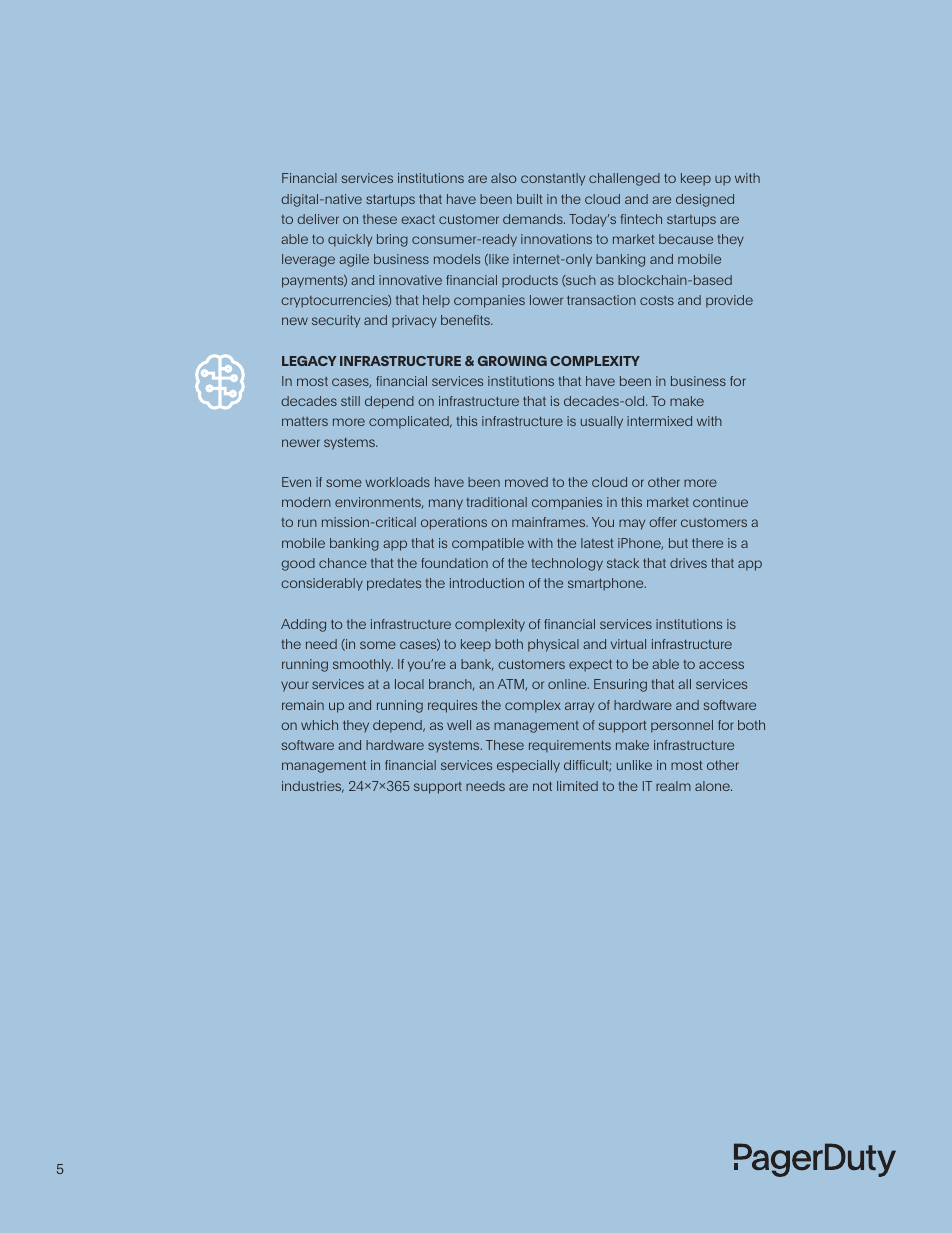 The width and height of the screenshot is (952, 1233). What do you see at coordinates (512, 361) in the screenshot?
I see `GROWING` at bounding box center [512, 361].
